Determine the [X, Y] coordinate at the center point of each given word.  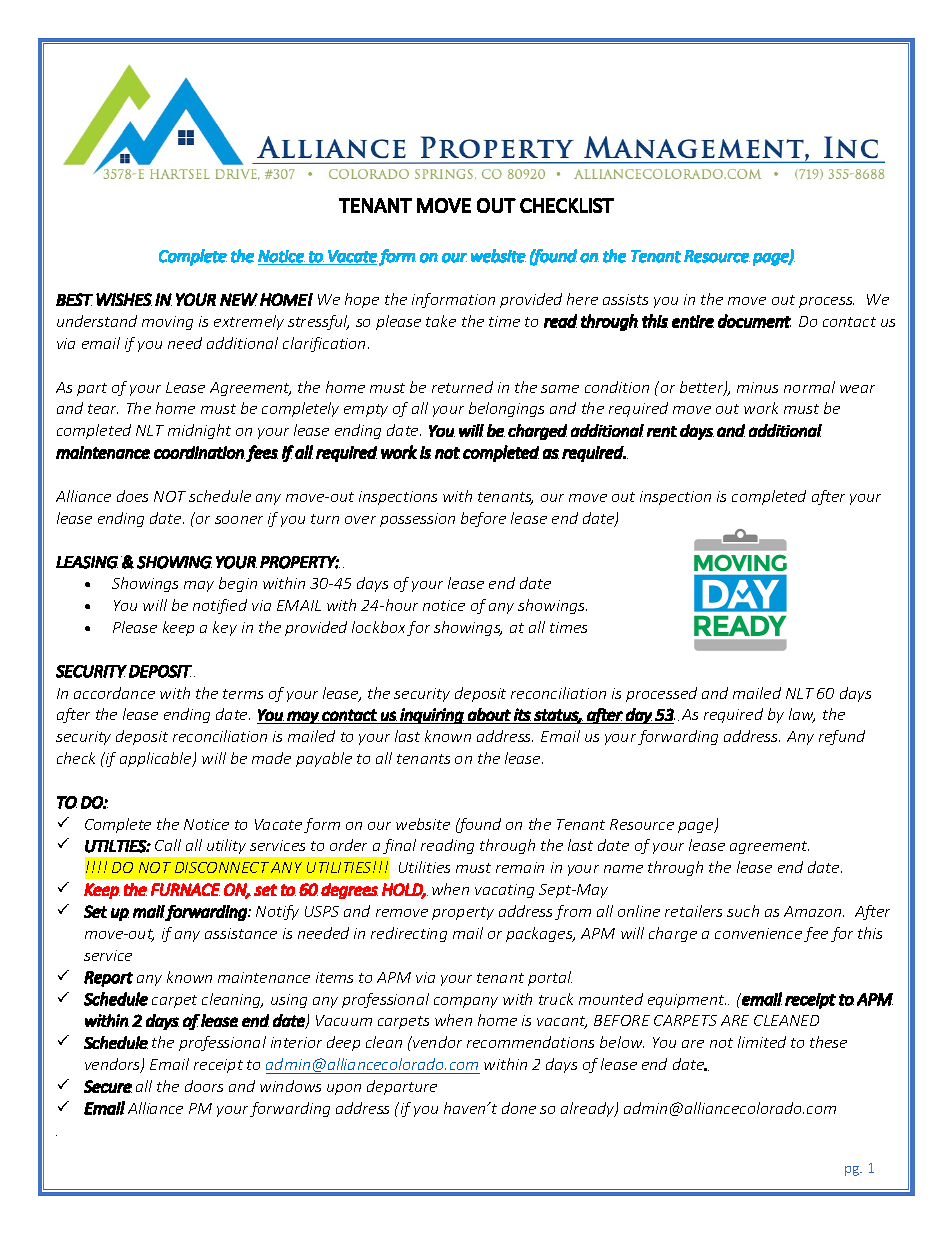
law [802, 715]
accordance [114, 693]
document [754, 321]
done [519, 1108]
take [441, 321]
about [489, 714]
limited [762, 1042]
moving [167, 323]
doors [204, 1086]
